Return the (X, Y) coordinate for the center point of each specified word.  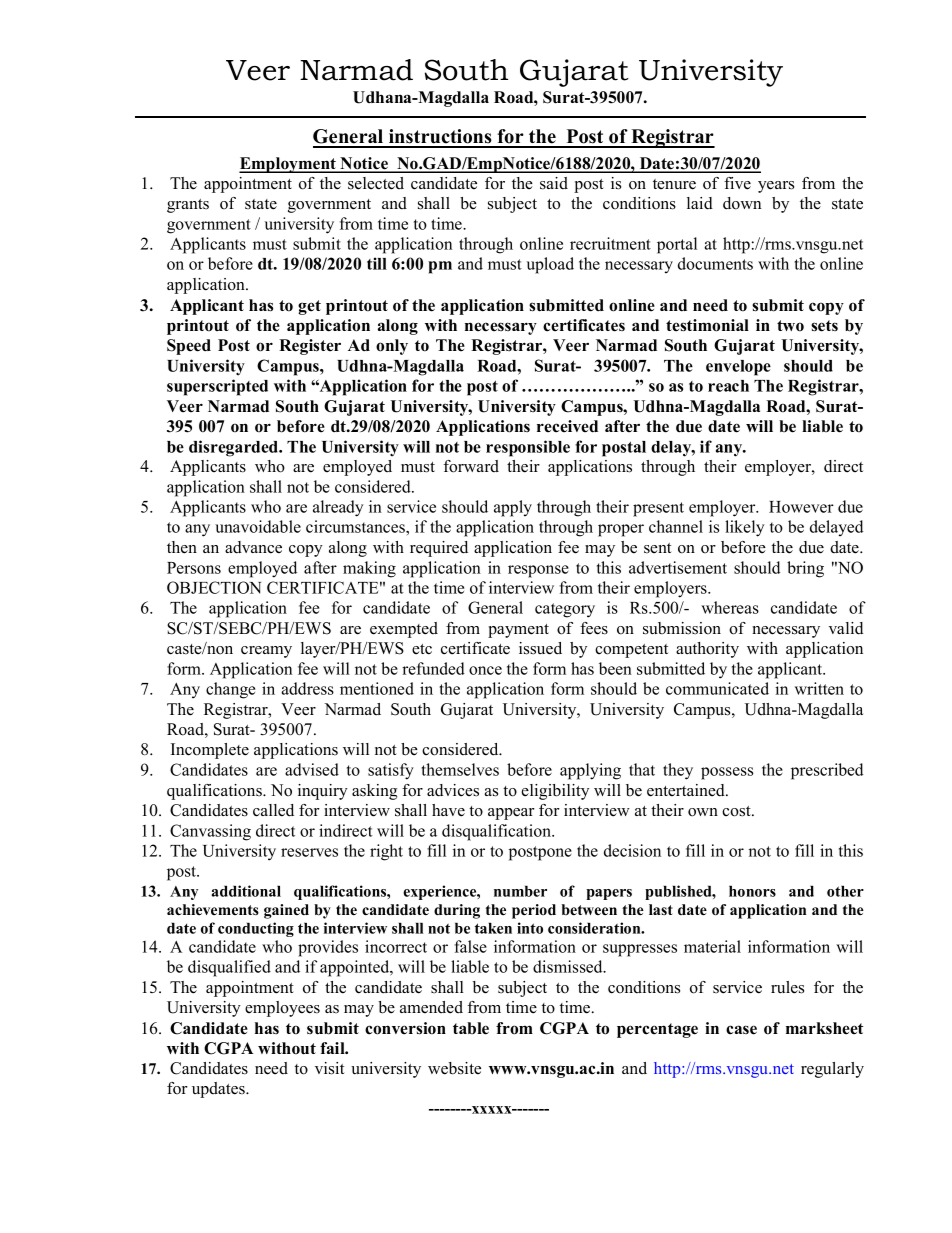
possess (727, 773)
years (776, 187)
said (554, 183)
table (471, 1028)
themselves (460, 769)
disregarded (235, 448)
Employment (288, 165)
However (801, 507)
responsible (528, 448)
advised (312, 769)
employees (282, 1009)
